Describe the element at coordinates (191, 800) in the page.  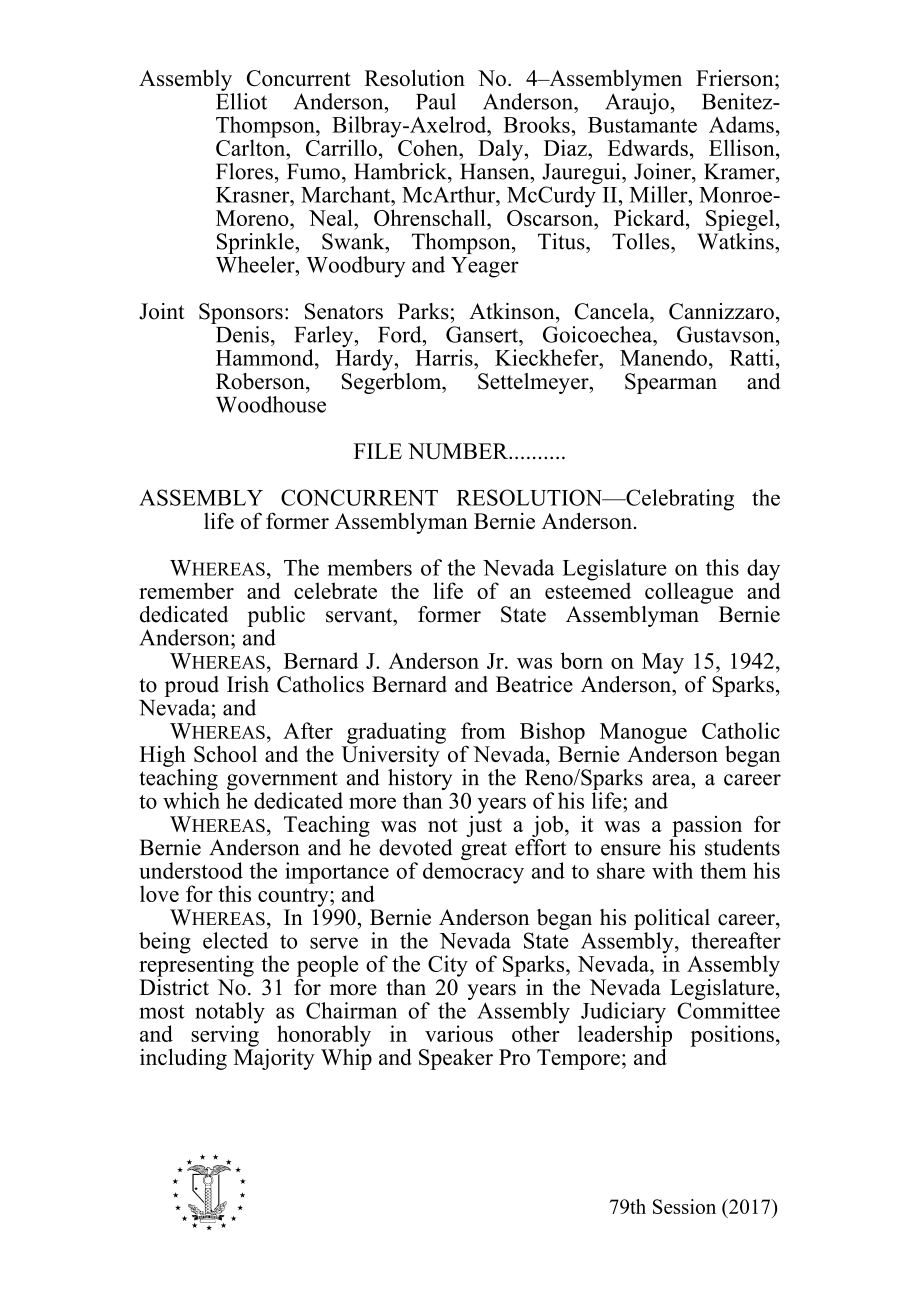
I see `which` at that location.
